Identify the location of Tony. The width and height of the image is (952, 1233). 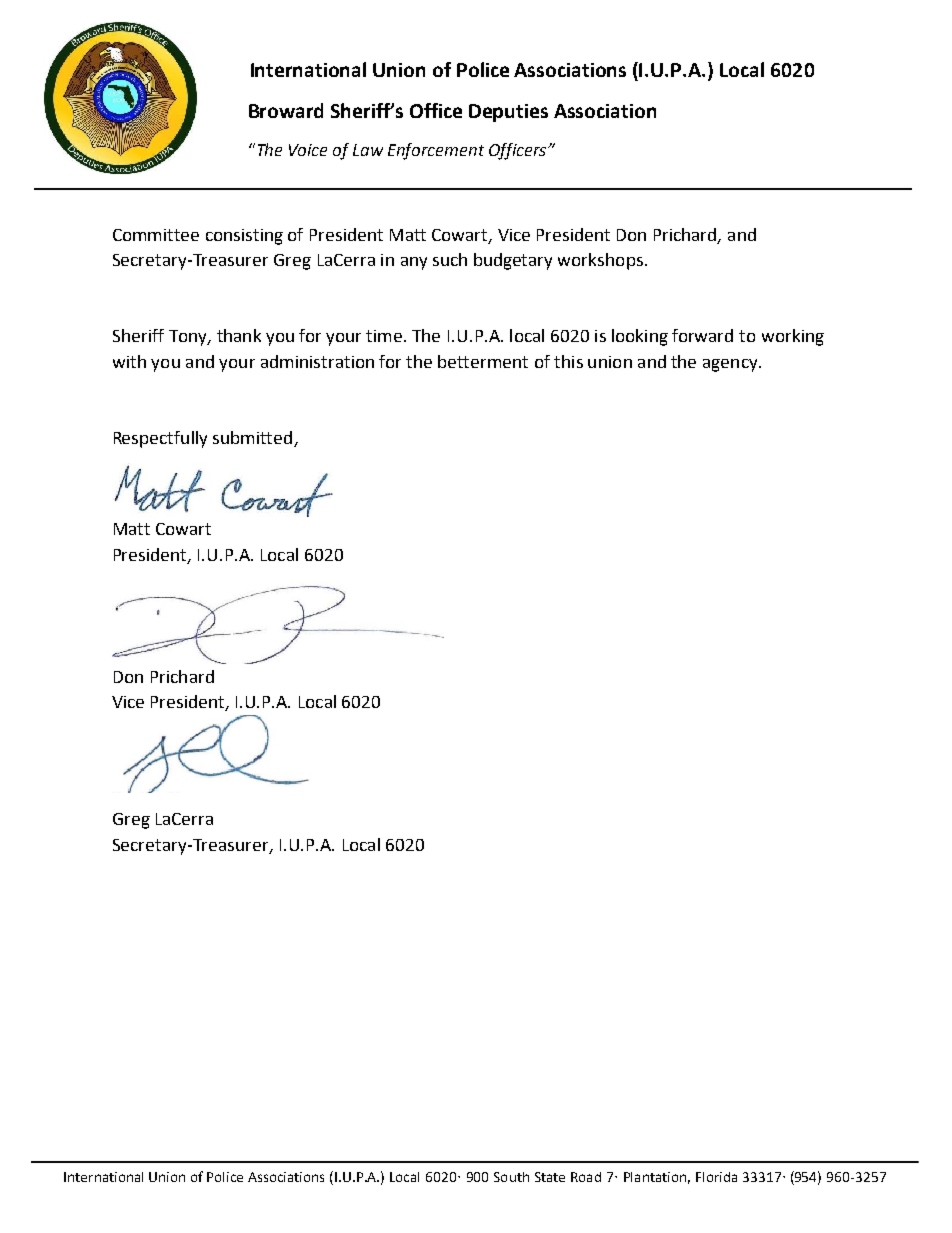
(189, 338).
